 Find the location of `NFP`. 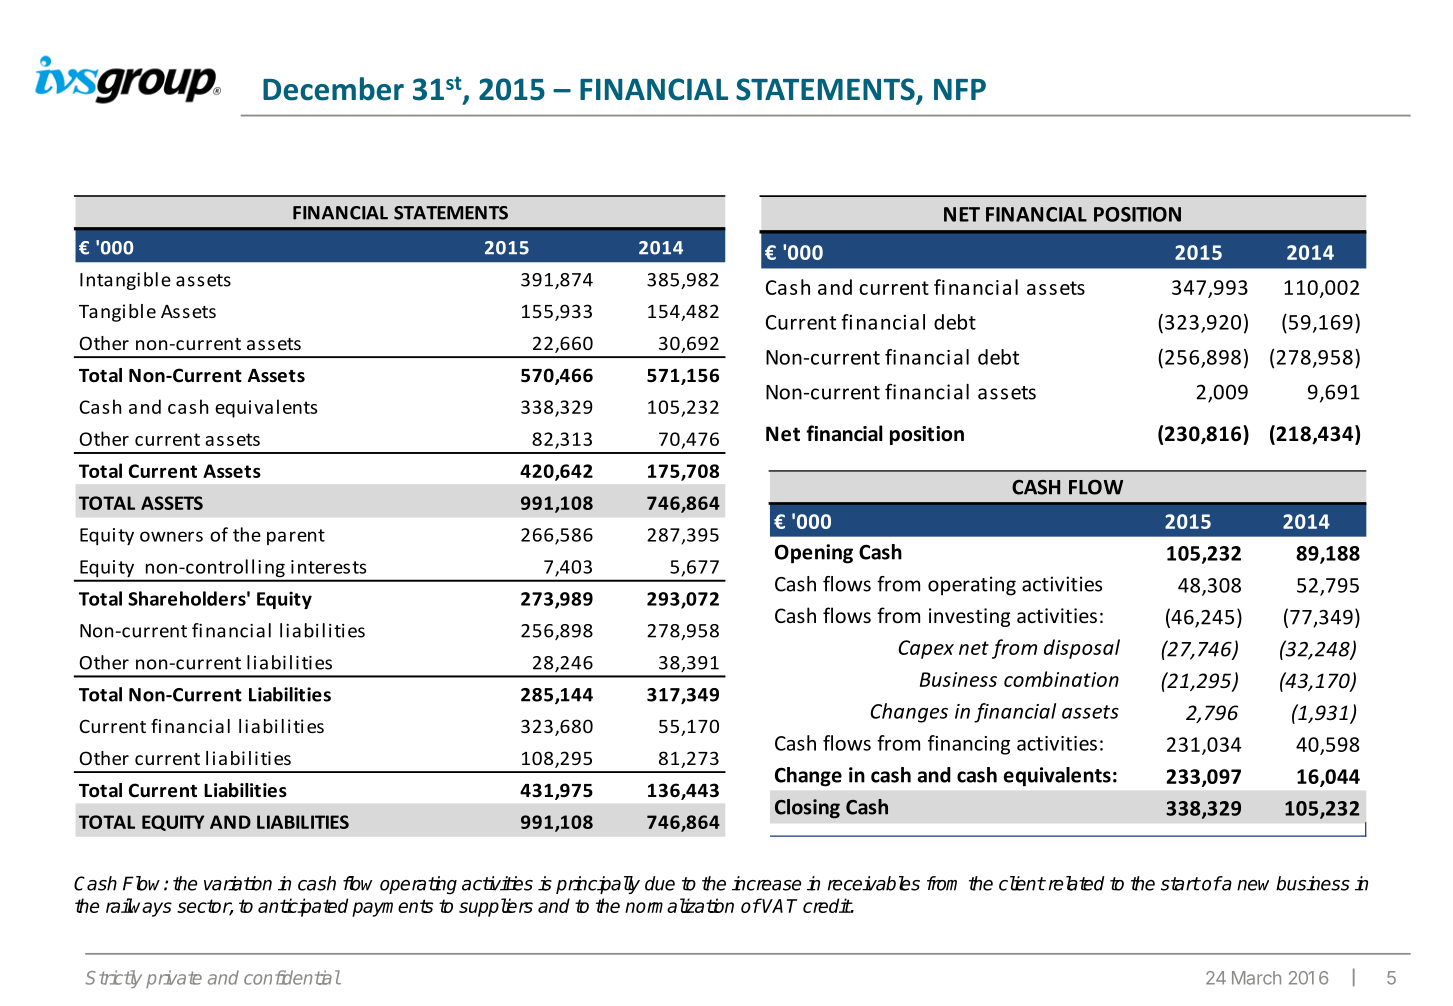

NFP is located at coordinates (960, 89).
